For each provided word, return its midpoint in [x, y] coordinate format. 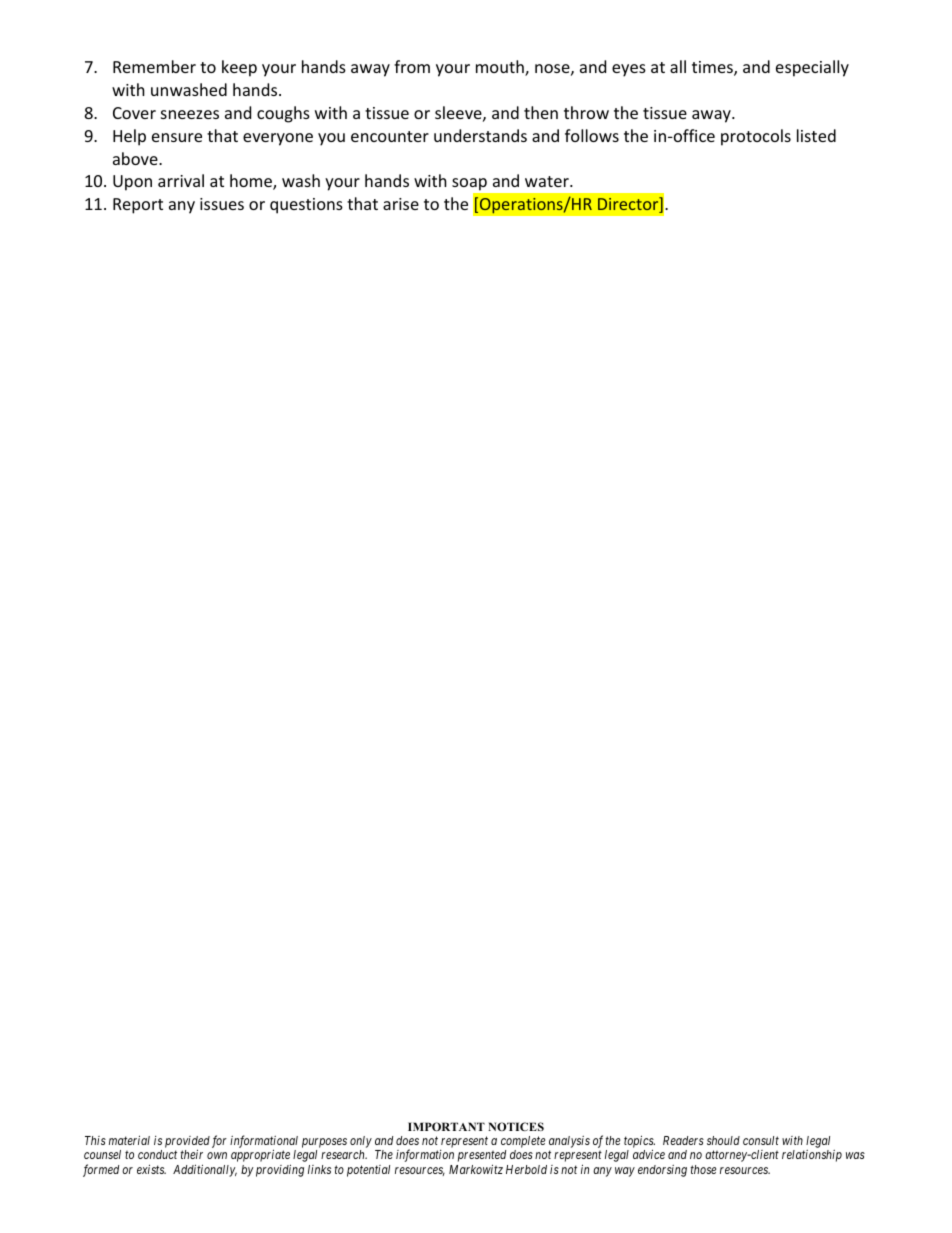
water [548, 181]
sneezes [190, 114]
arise [401, 204]
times [713, 68]
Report [138, 206]
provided [187, 1143]
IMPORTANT [446, 1126]
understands [480, 135]
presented [482, 1157]
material [129, 1140]
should [723, 1140]
